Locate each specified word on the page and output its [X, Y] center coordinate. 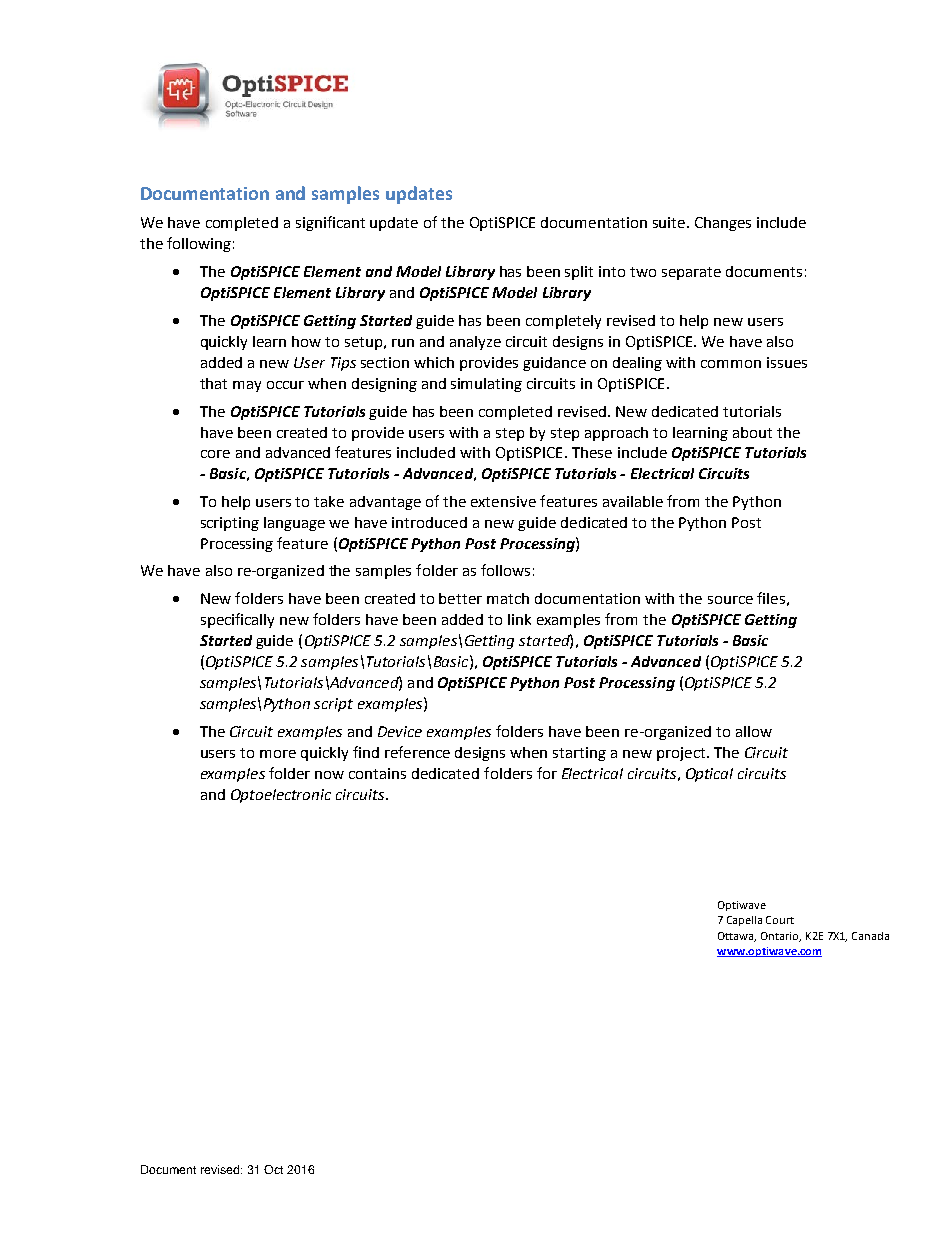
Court [780, 920]
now [329, 775]
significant [330, 223]
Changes [723, 224]
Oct [273, 1169]
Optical [709, 775]
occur [285, 385]
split [579, 273]
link [519, 619]
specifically [237, 620]
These [592, 452]
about [752, 432]
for [547, 773]
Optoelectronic [281, 796]
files [771, 598]
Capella [744, 921]
